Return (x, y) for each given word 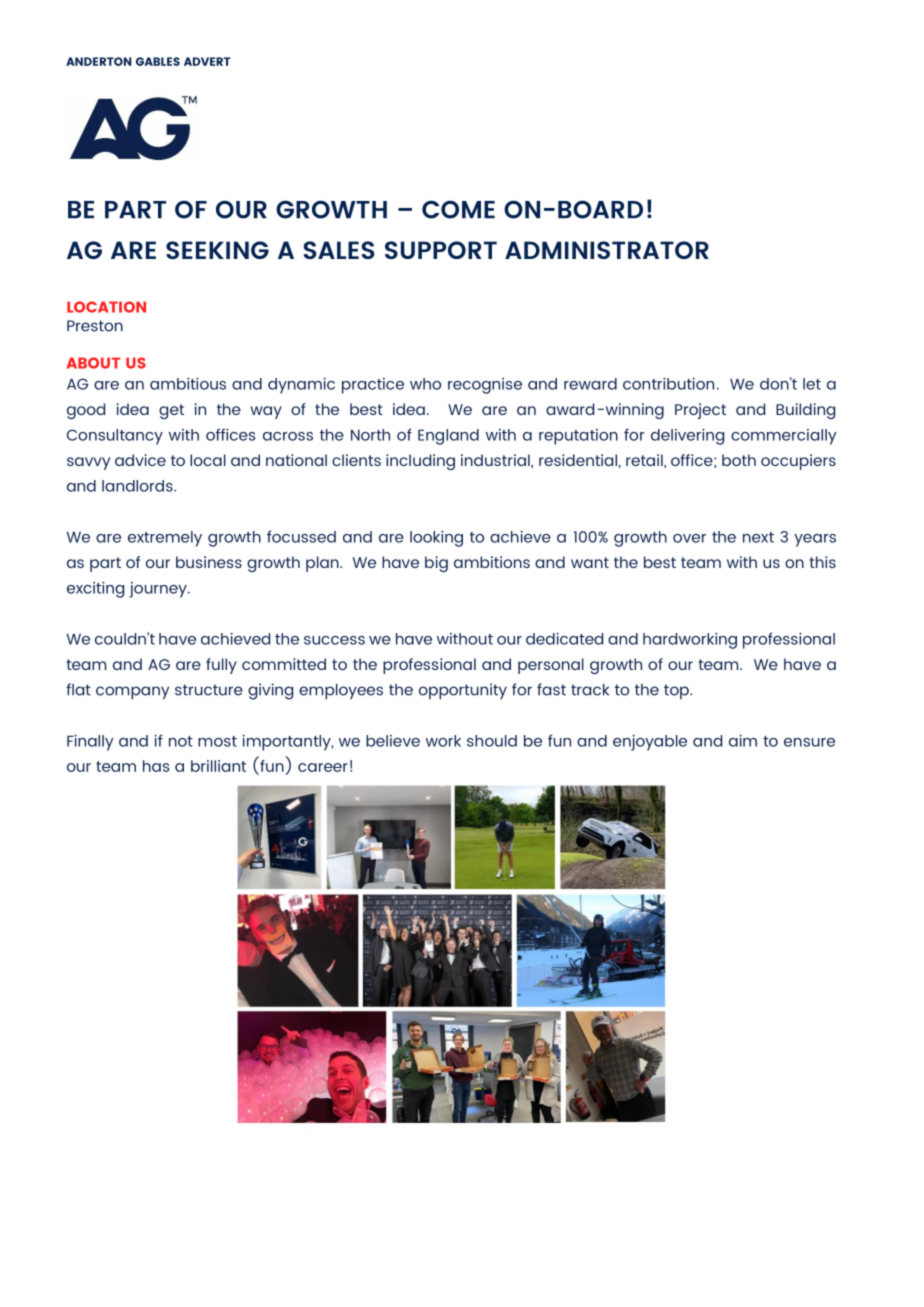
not (181, 741)
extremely (165, 539)
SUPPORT (441, 250)
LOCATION (106, 307)
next (758, 537)
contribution (668, 384)
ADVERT (207, 61)
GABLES (158, 61)
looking (436, 539)
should (492, 741)
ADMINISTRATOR (607, 250)
